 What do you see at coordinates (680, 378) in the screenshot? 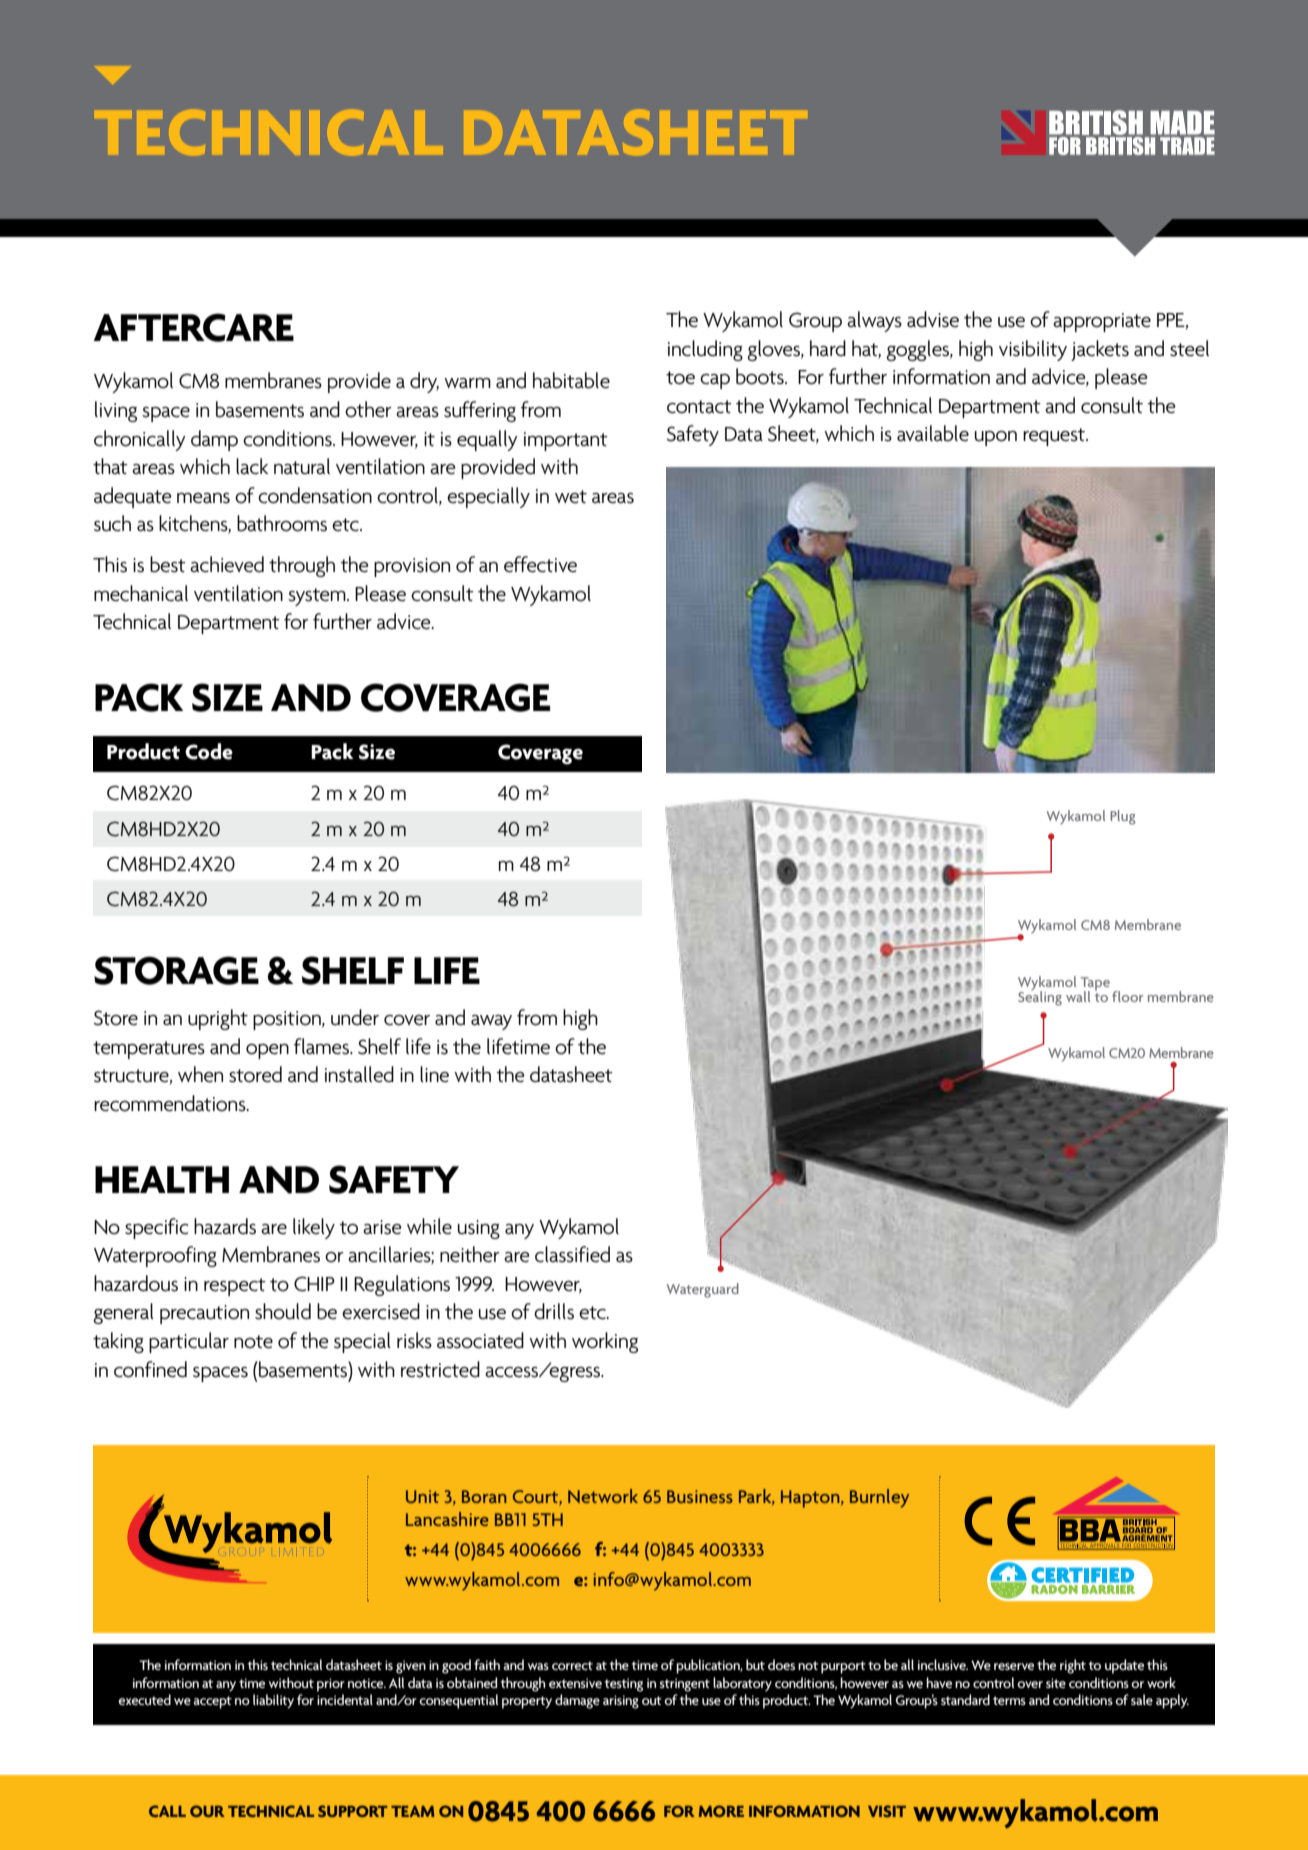
I see `toe` at bounding box center [680, 378].
